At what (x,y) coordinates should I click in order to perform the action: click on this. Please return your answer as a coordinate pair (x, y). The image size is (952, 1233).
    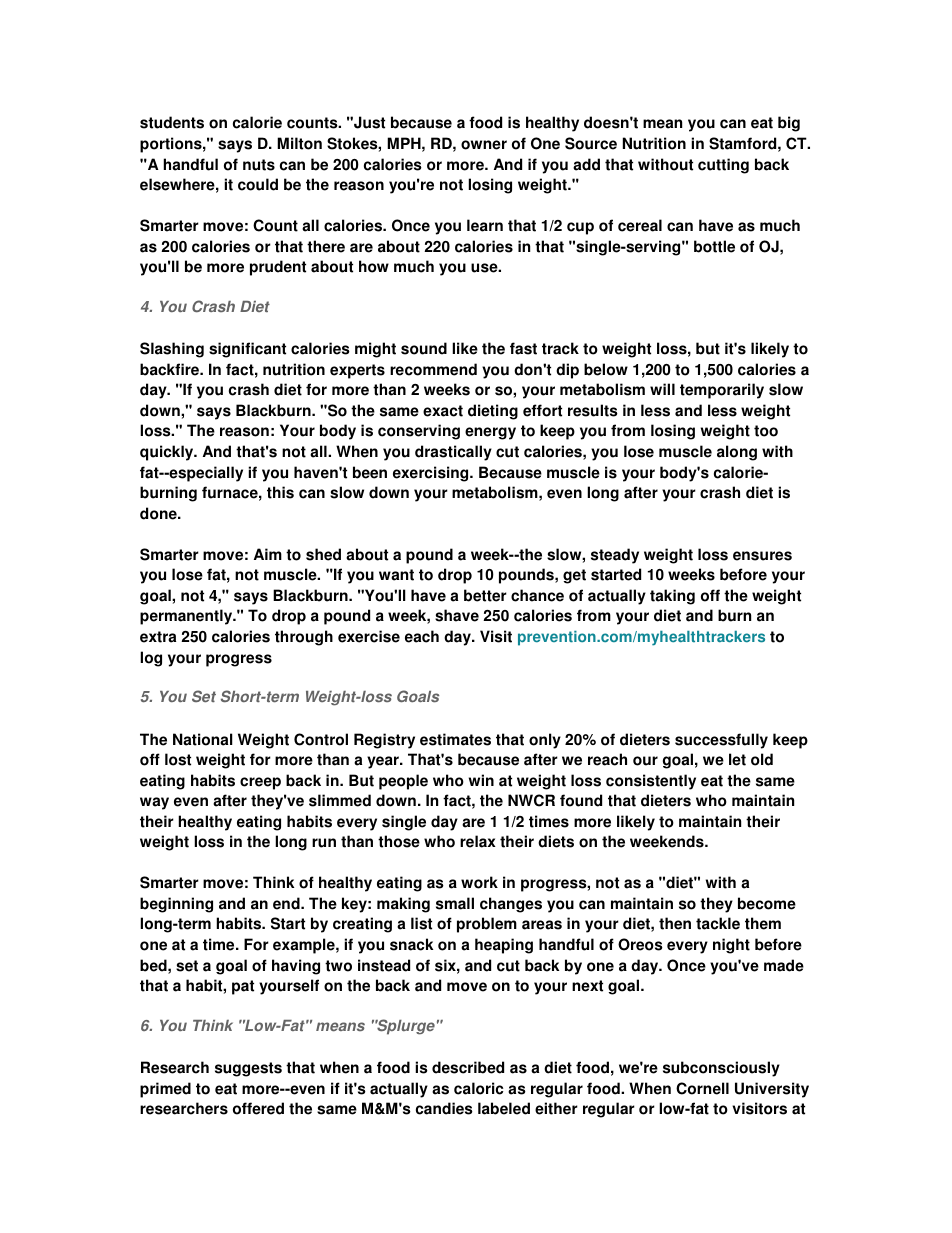
    Looking at the image, I should click on (280, 492).
